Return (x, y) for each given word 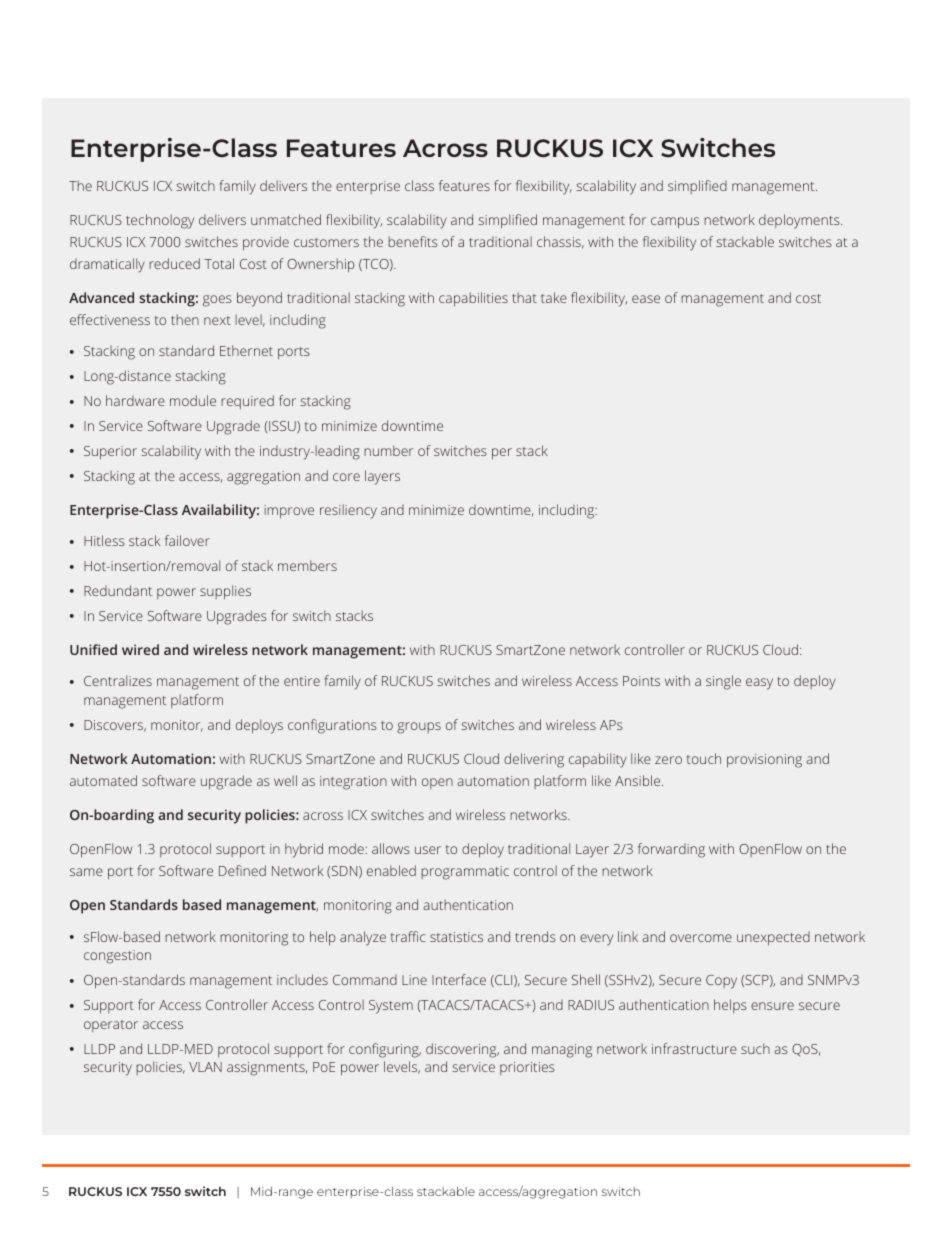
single (723, 682)
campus (675, 223)
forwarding (671, 850)
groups (419, 728)
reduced (174, 263)
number (388, 450)
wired (140, 649)
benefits (413, 241)
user (428, 850)
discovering (462, 1050)
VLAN (205, 1067)
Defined (242, 870)
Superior (110, 453)
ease (646, 299)
